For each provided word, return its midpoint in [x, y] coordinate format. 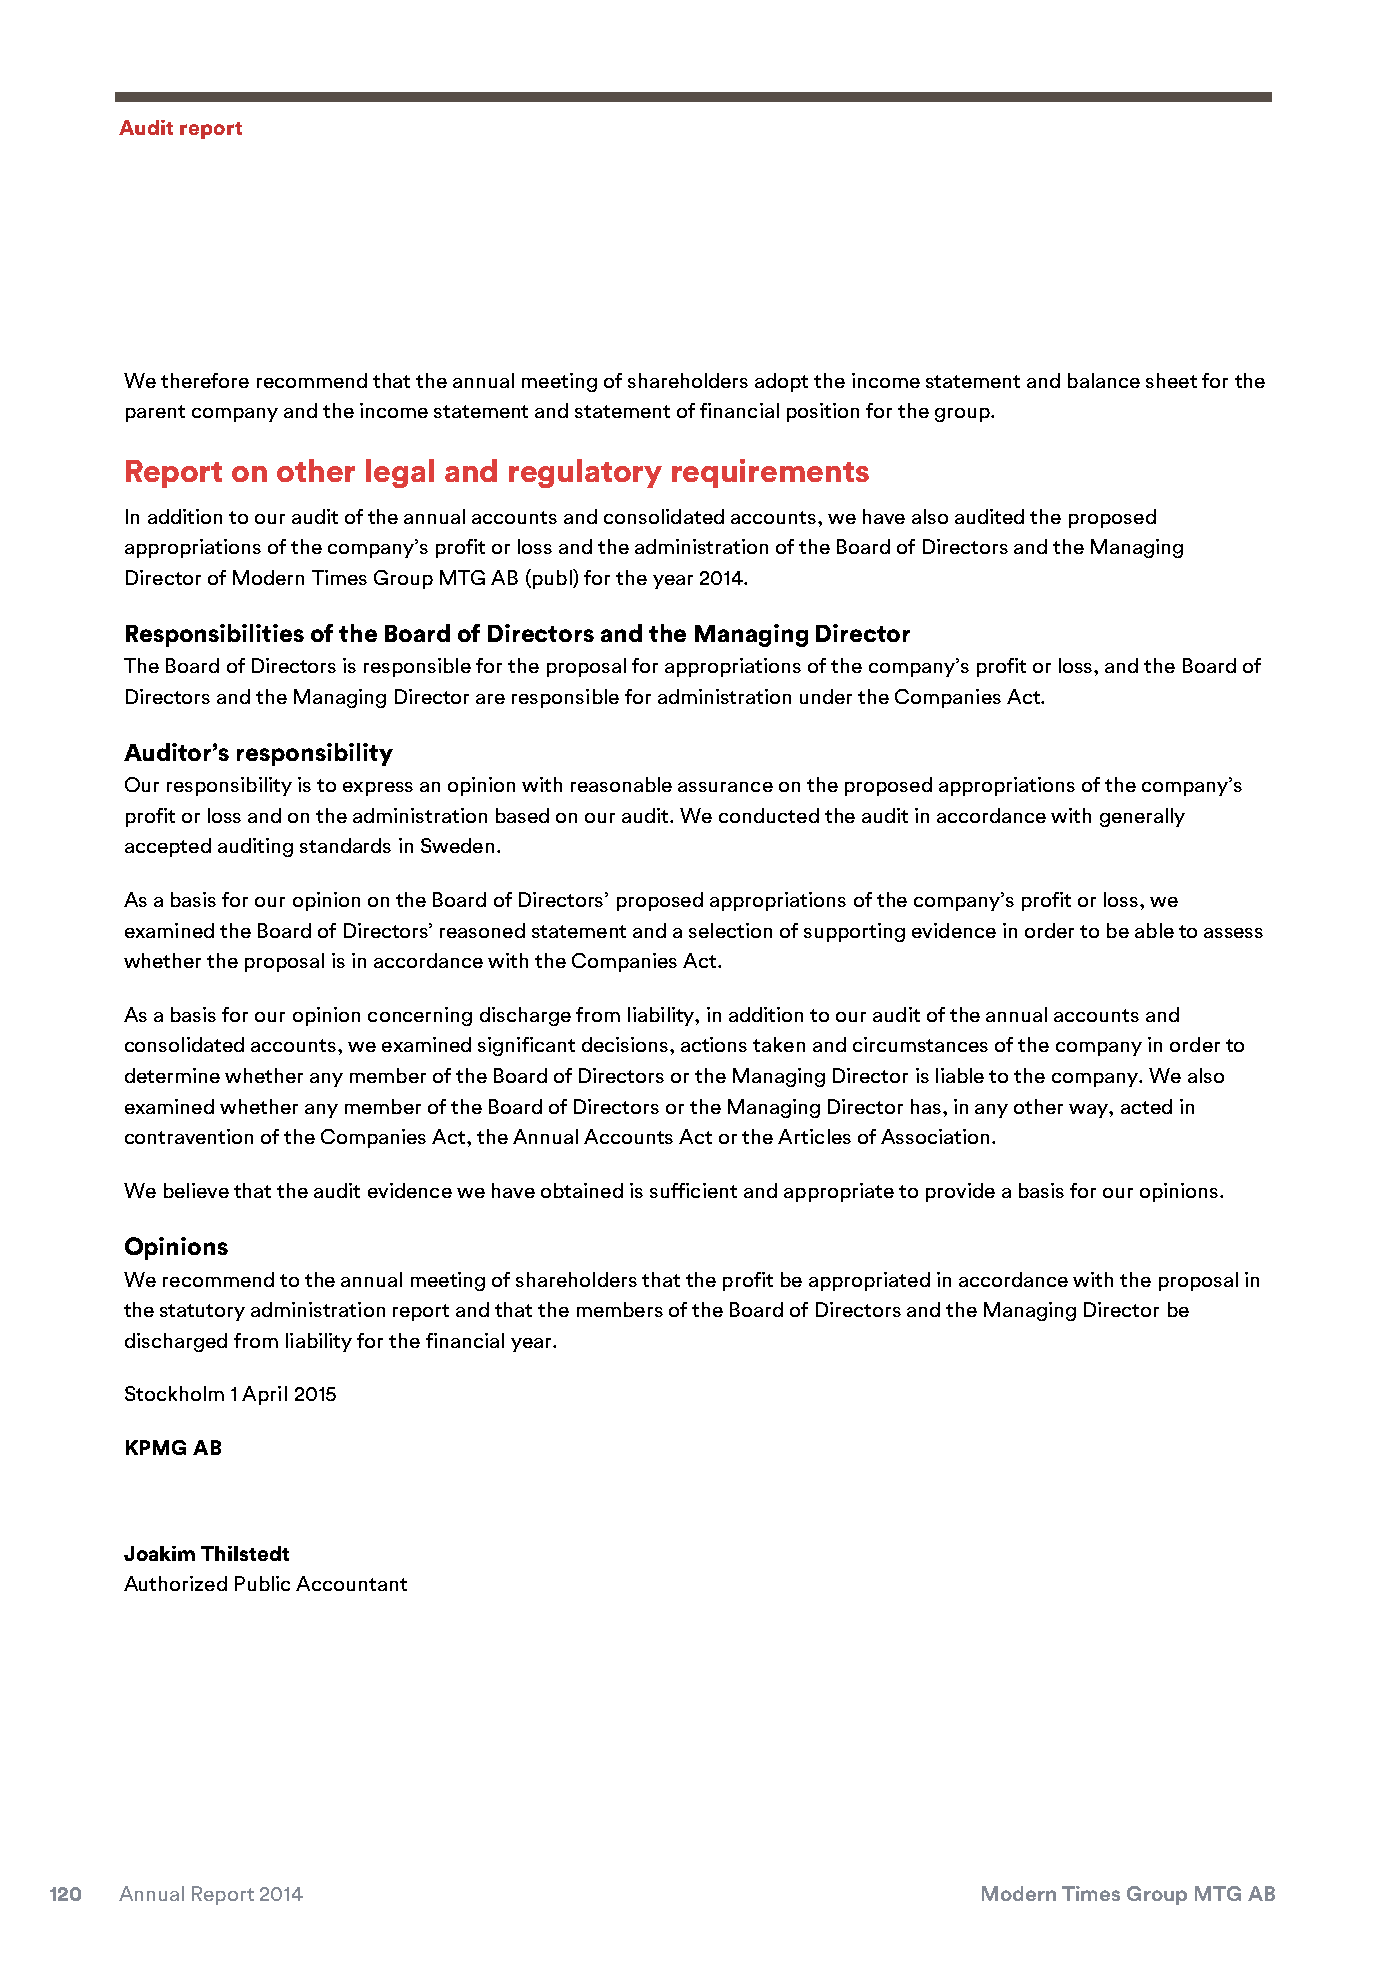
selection [730, 930]
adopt [781, 382]
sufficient [693, 1190]
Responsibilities [215, 635]
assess [1233, 933]
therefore [205, 380]
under [826, 696]
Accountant [351, 1583]
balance [1104, 380]
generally [1142, 817]
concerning [420, 1016]
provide [960, 1192]
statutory [202, 1312]
